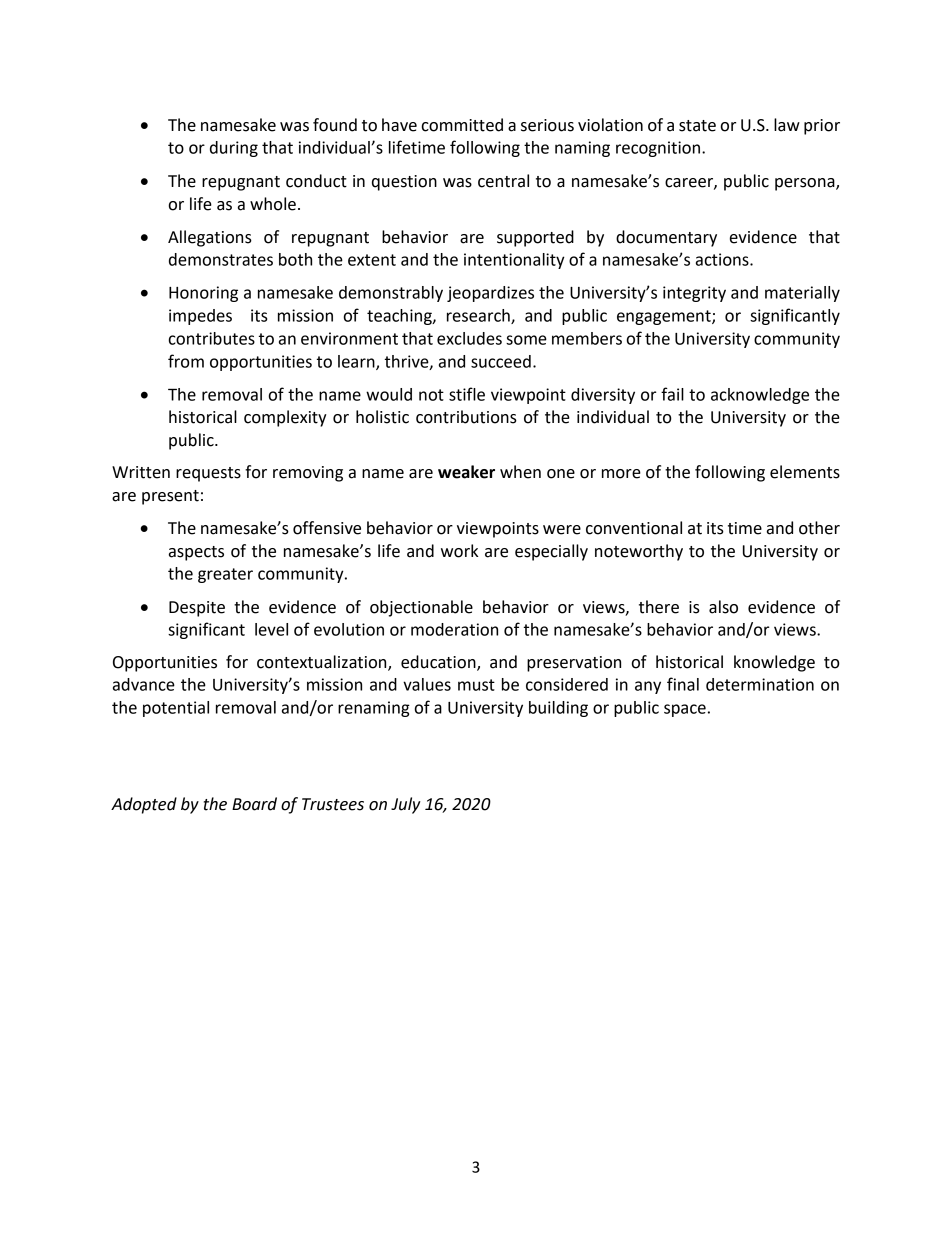 This screenshot has height=1233, width=952. What do you see at coordinates (672, 394) in the screenshot?
I see `fail` at bounding box center [672, 394].
